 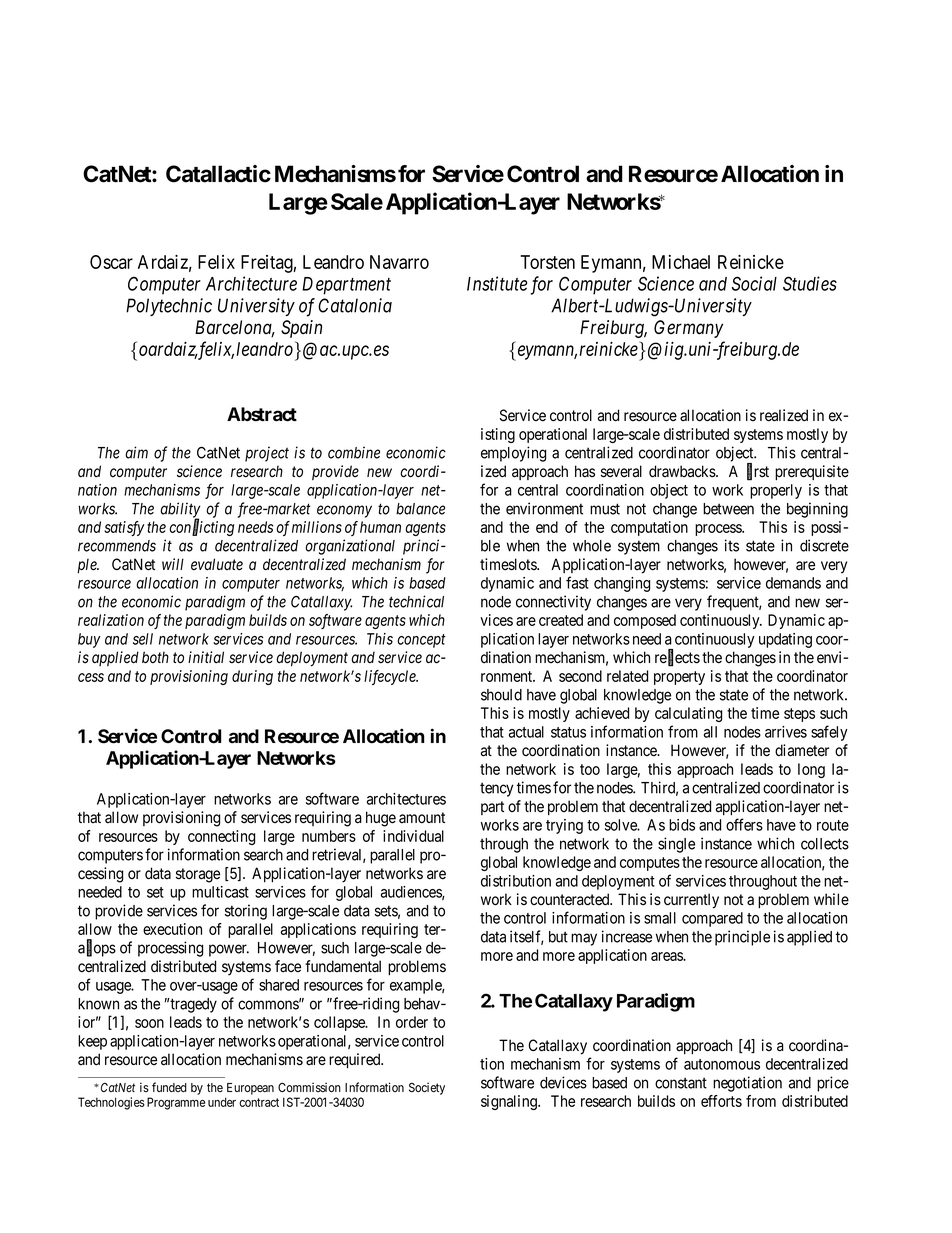 What do you see at coordinates (155, 657) in the document?
I see `both` at bounding box center [155, 657].
